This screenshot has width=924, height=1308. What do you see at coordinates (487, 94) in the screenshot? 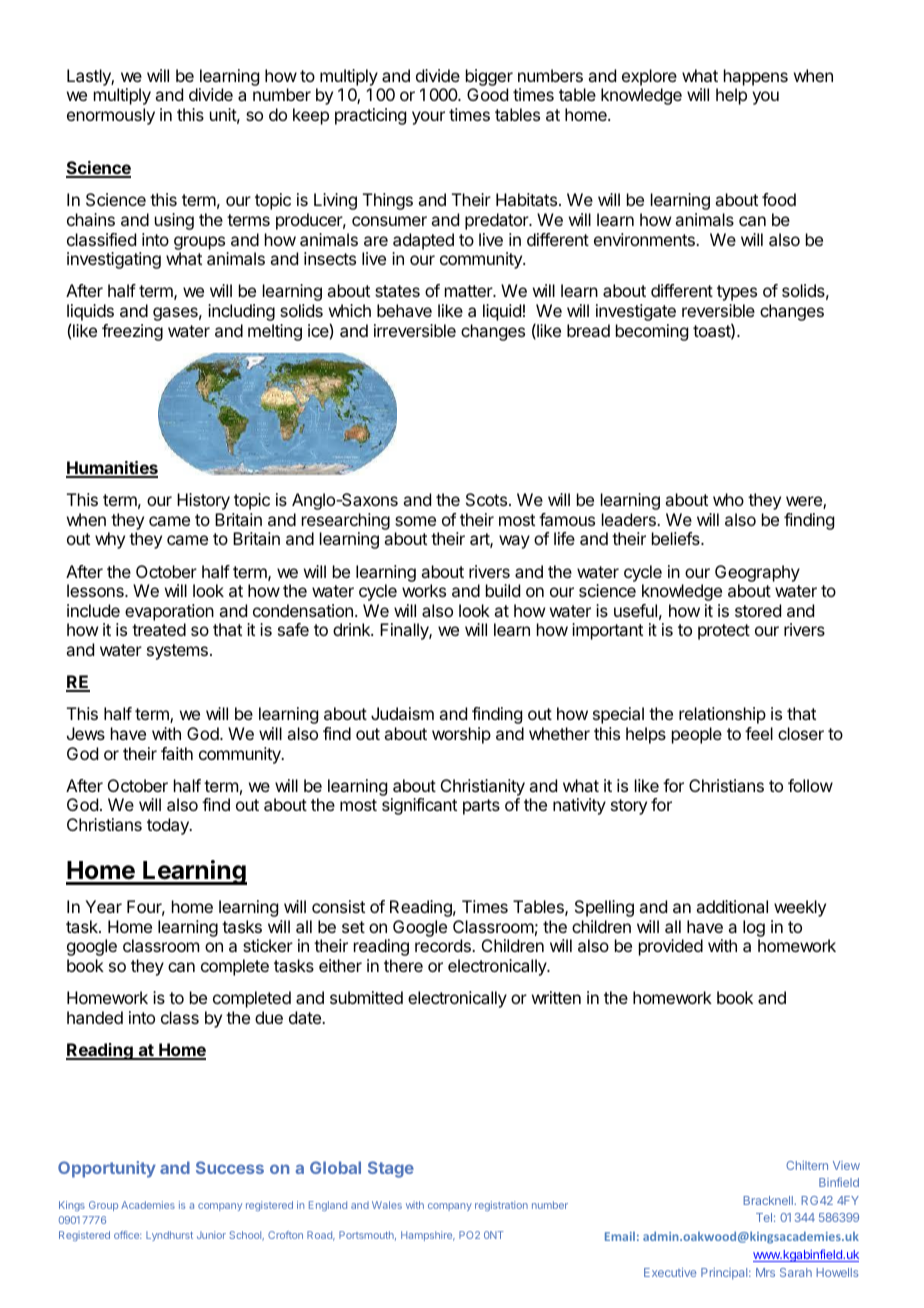
I see `Good` at bounding box center [487, 94].
